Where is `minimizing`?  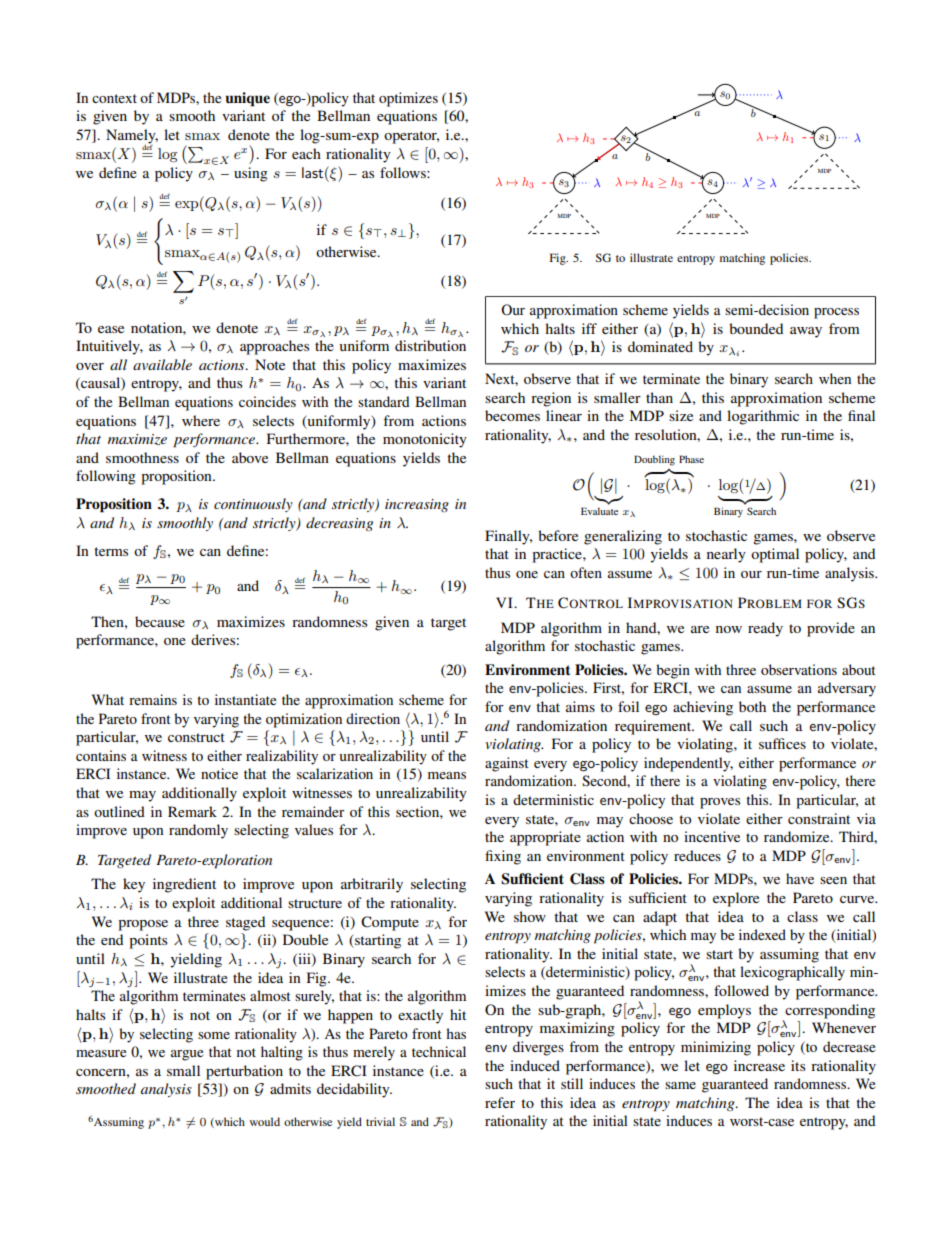 minimizing is located at coordinates (716, 1048).
